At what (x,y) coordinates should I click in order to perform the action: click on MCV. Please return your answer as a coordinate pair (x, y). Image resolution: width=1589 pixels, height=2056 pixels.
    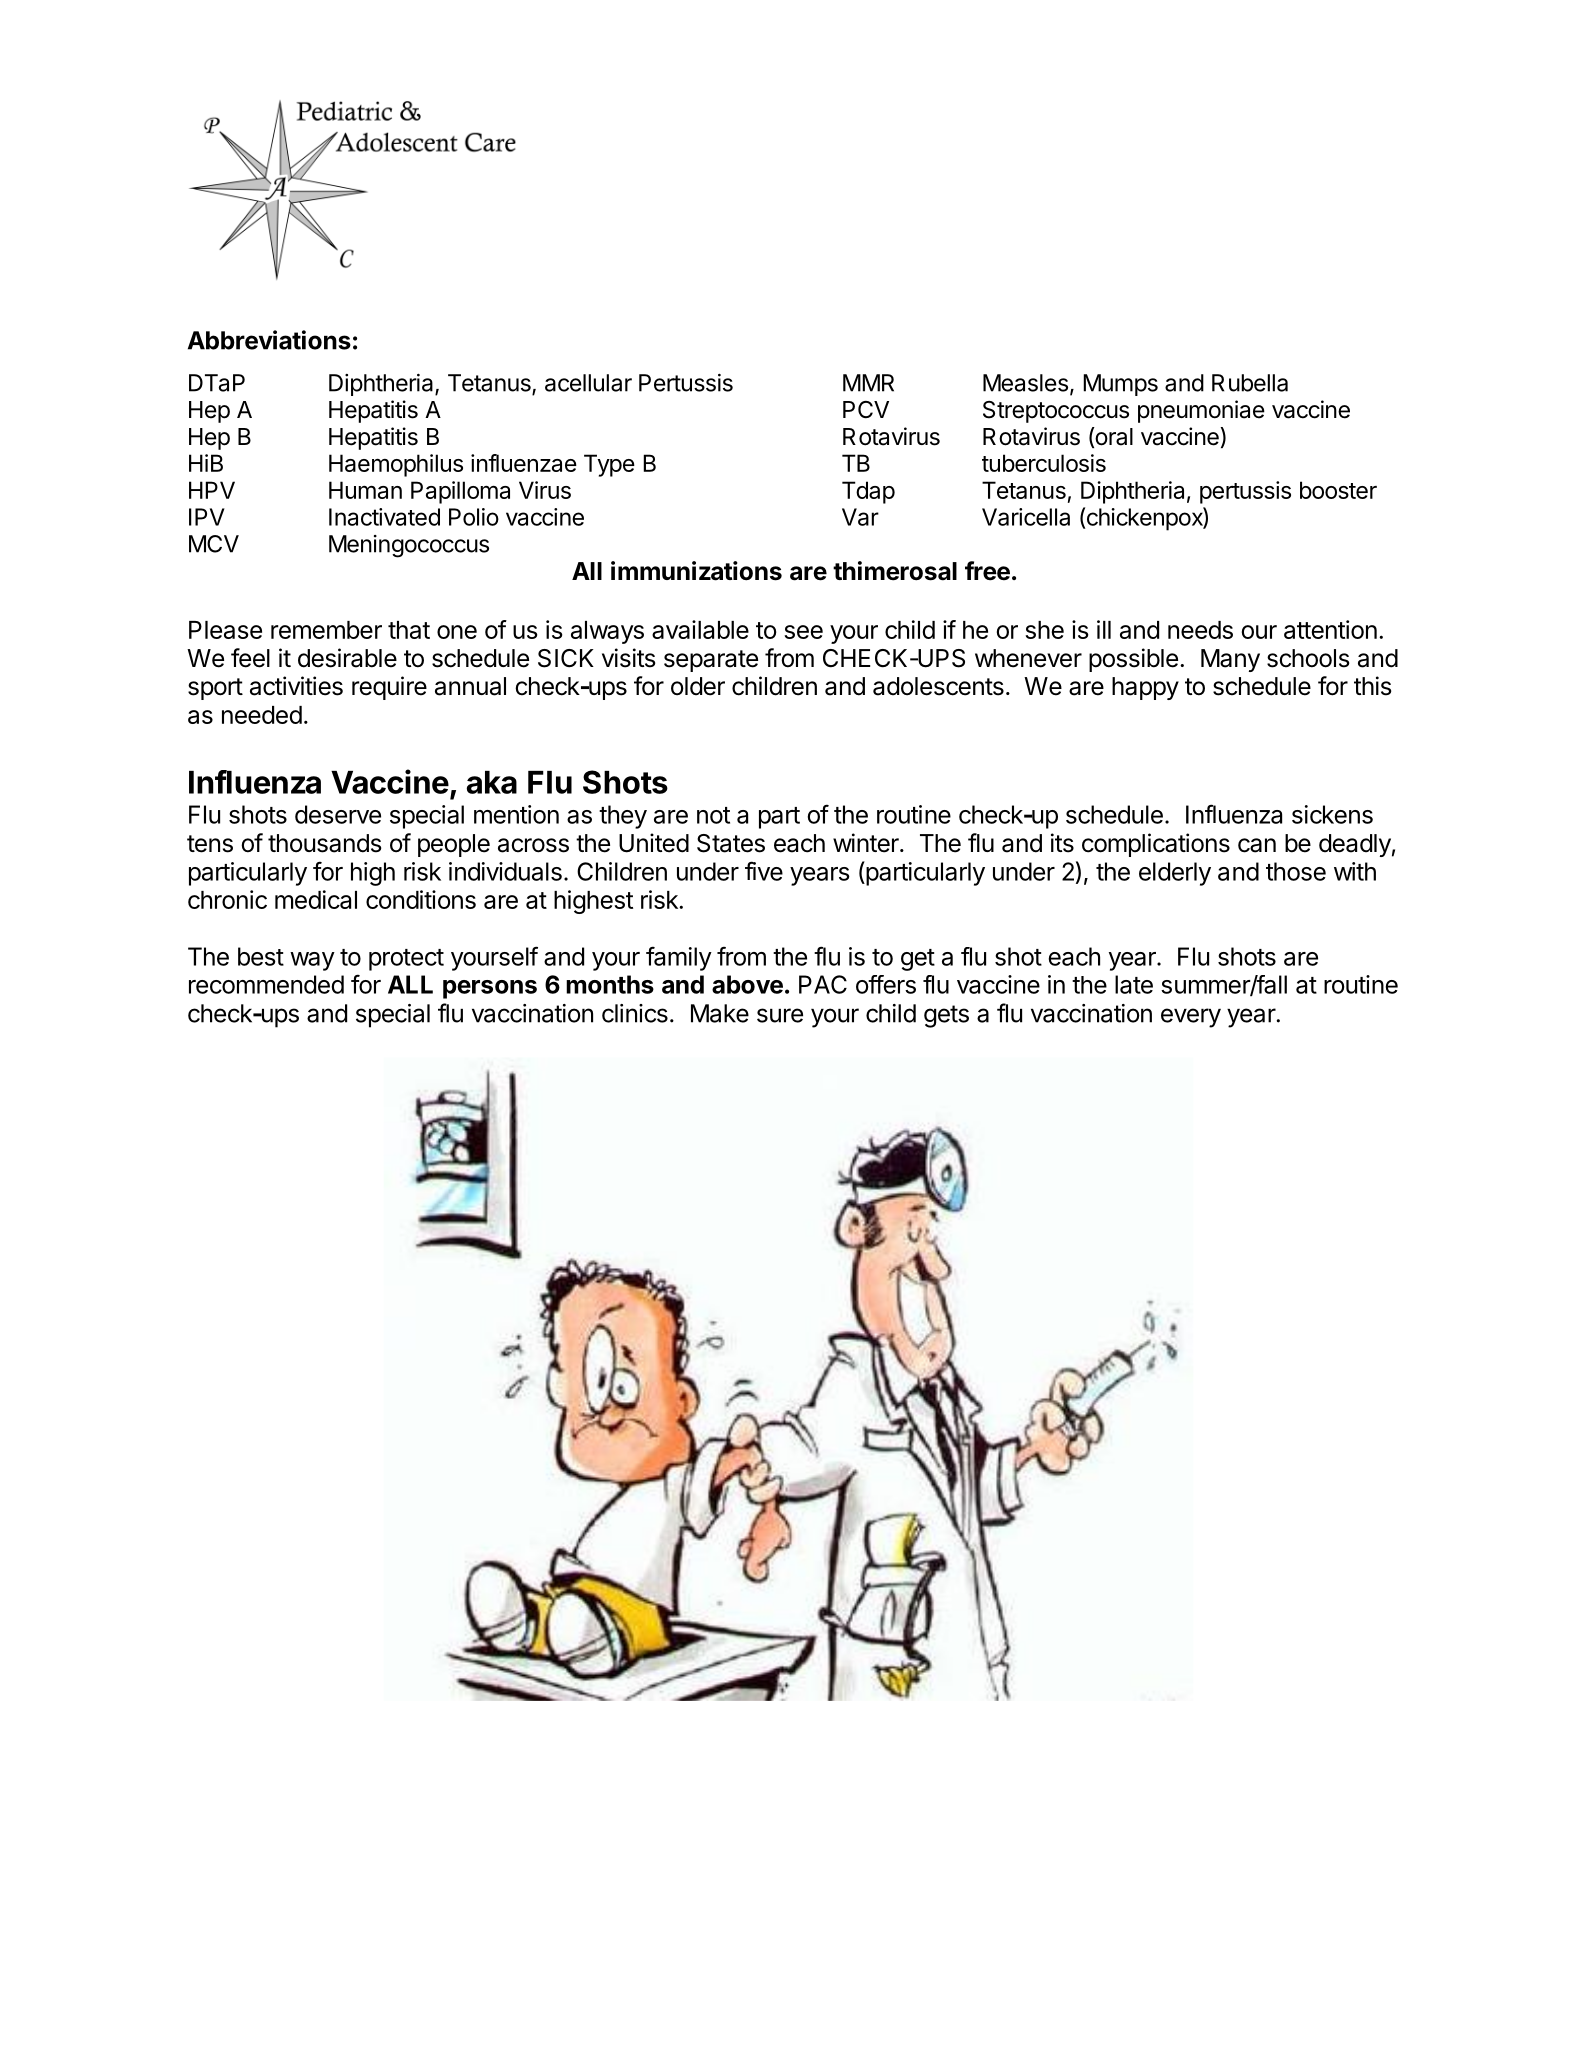
    Looking at the image, I should click on (214, 544).
